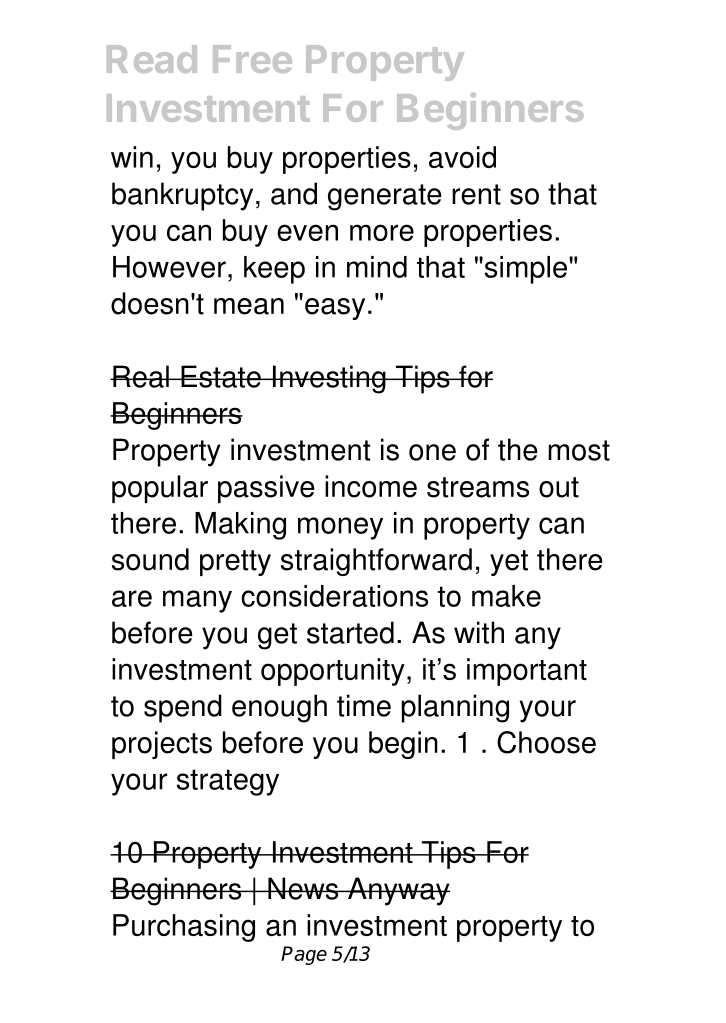 The image size is (726, 1023). Describe the element at coordinates (462, 157) in the image. I see `avoid` at that location.
